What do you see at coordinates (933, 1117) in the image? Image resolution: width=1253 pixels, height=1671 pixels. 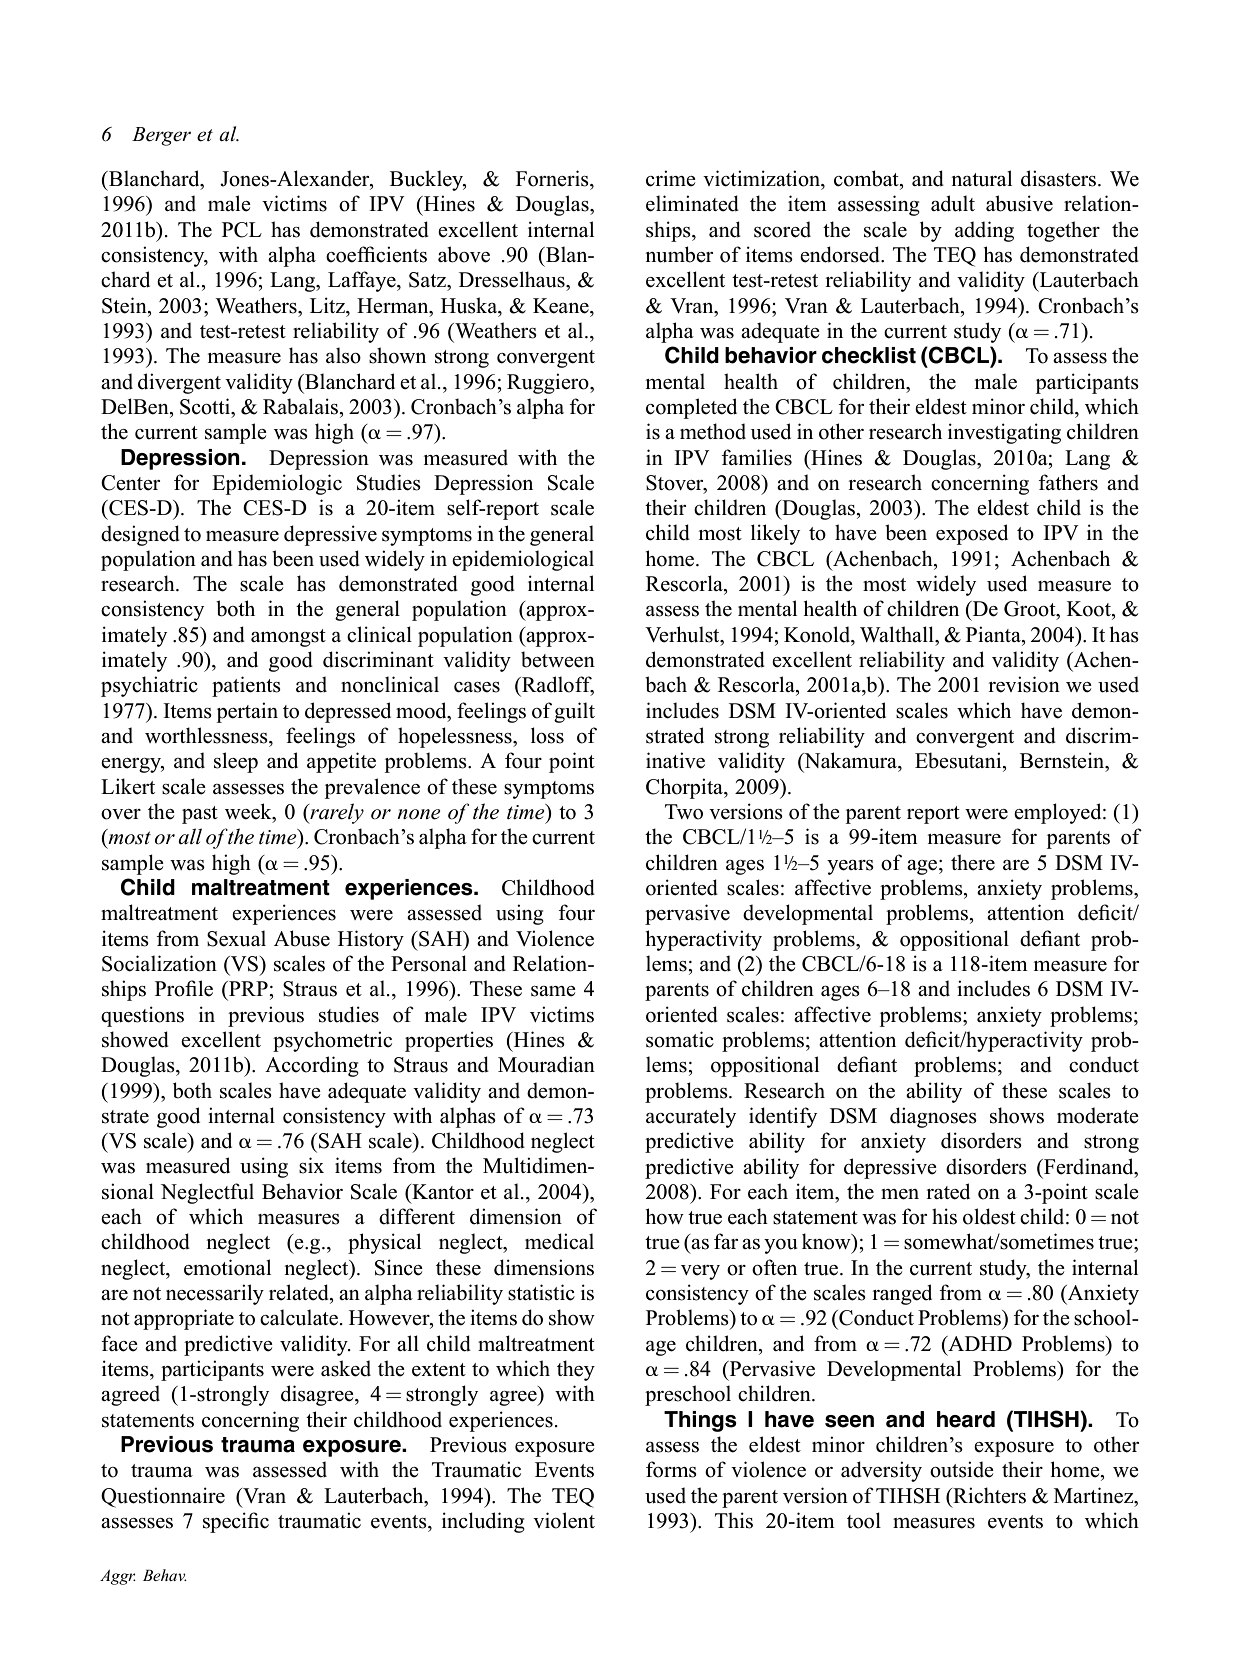 I see `diagnoses` at bounding box center [933, 1117].
